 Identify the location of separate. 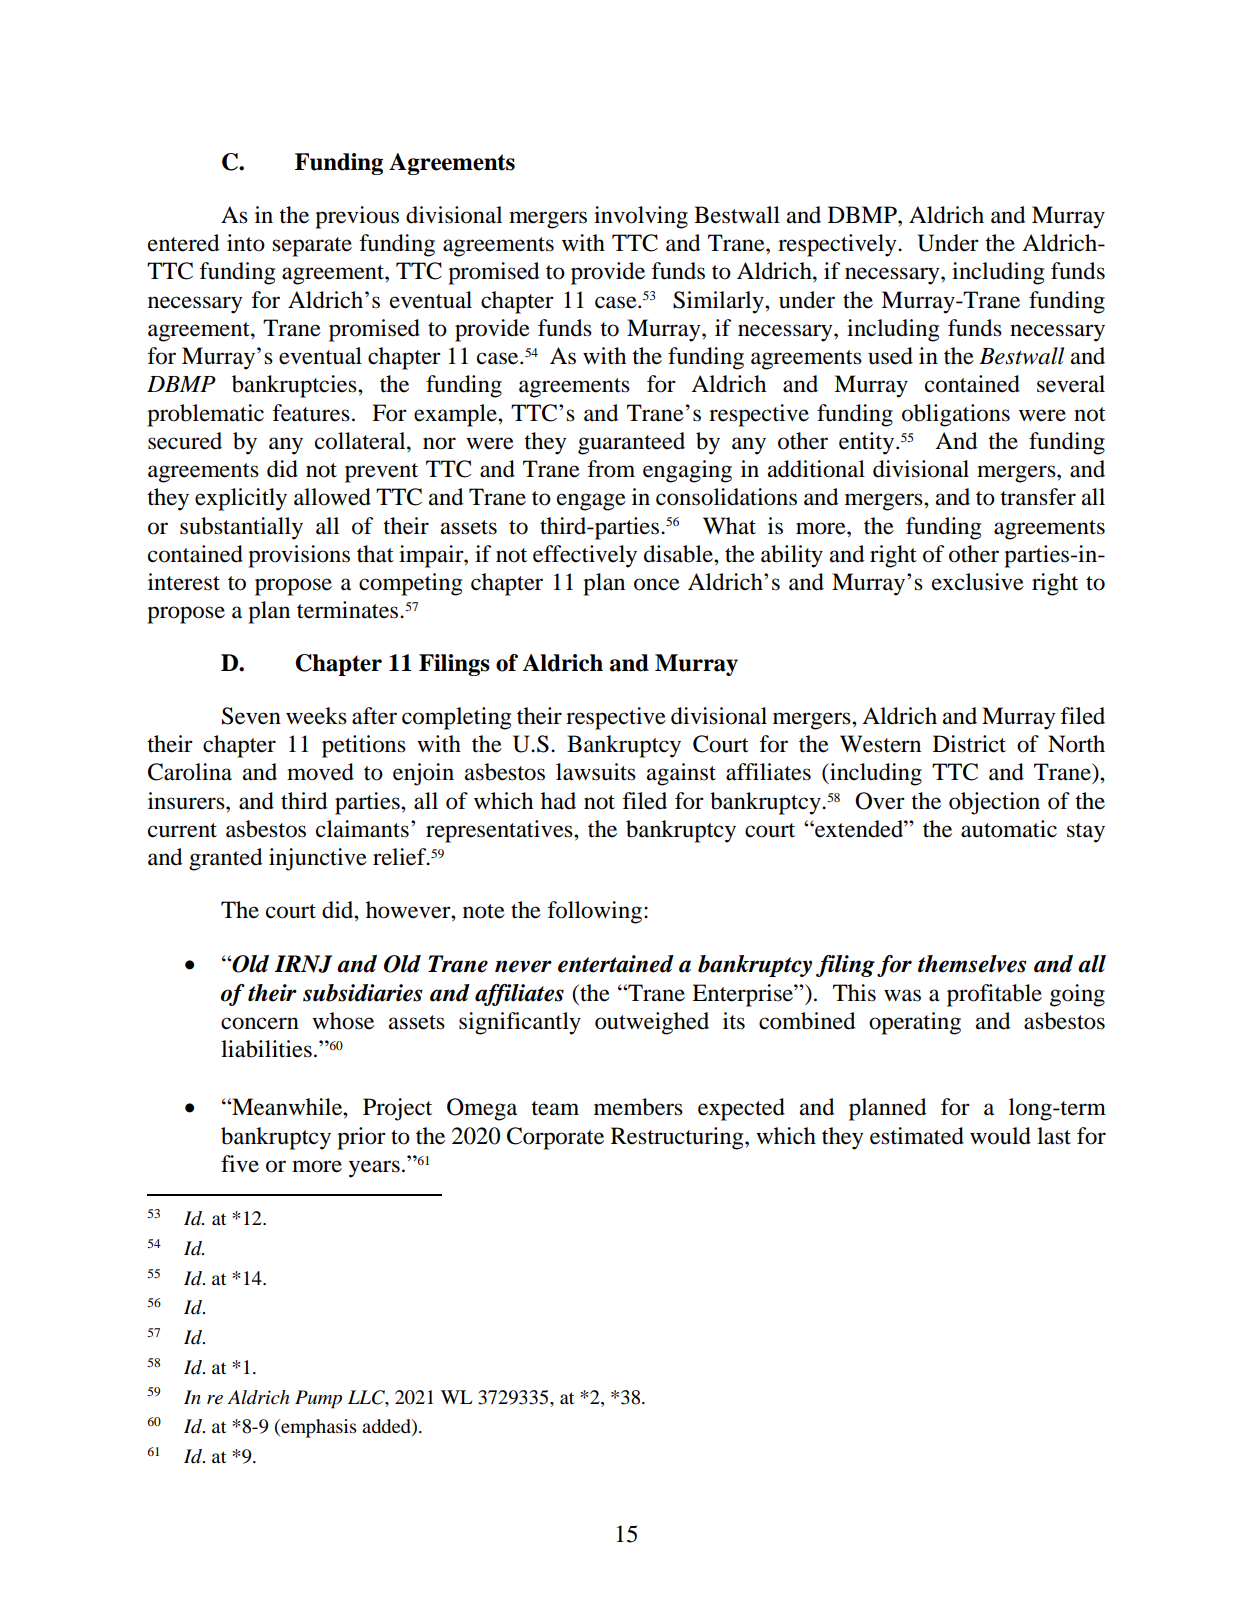
(312, 247).
